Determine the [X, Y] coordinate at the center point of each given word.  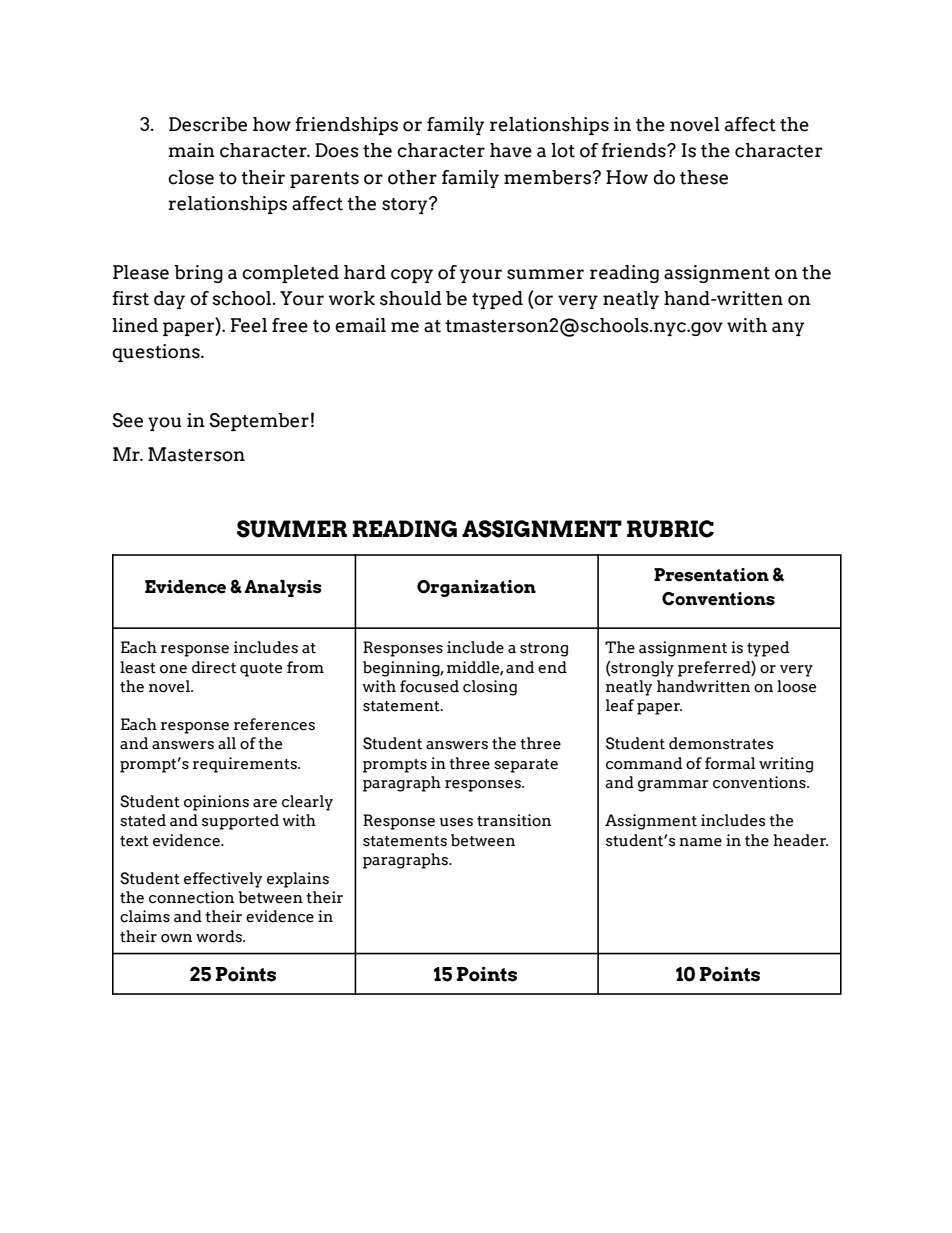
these [704, 177]
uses [456, 822]
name [700, 842]
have [511, 150]
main [191, 150]
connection [191, 897]
